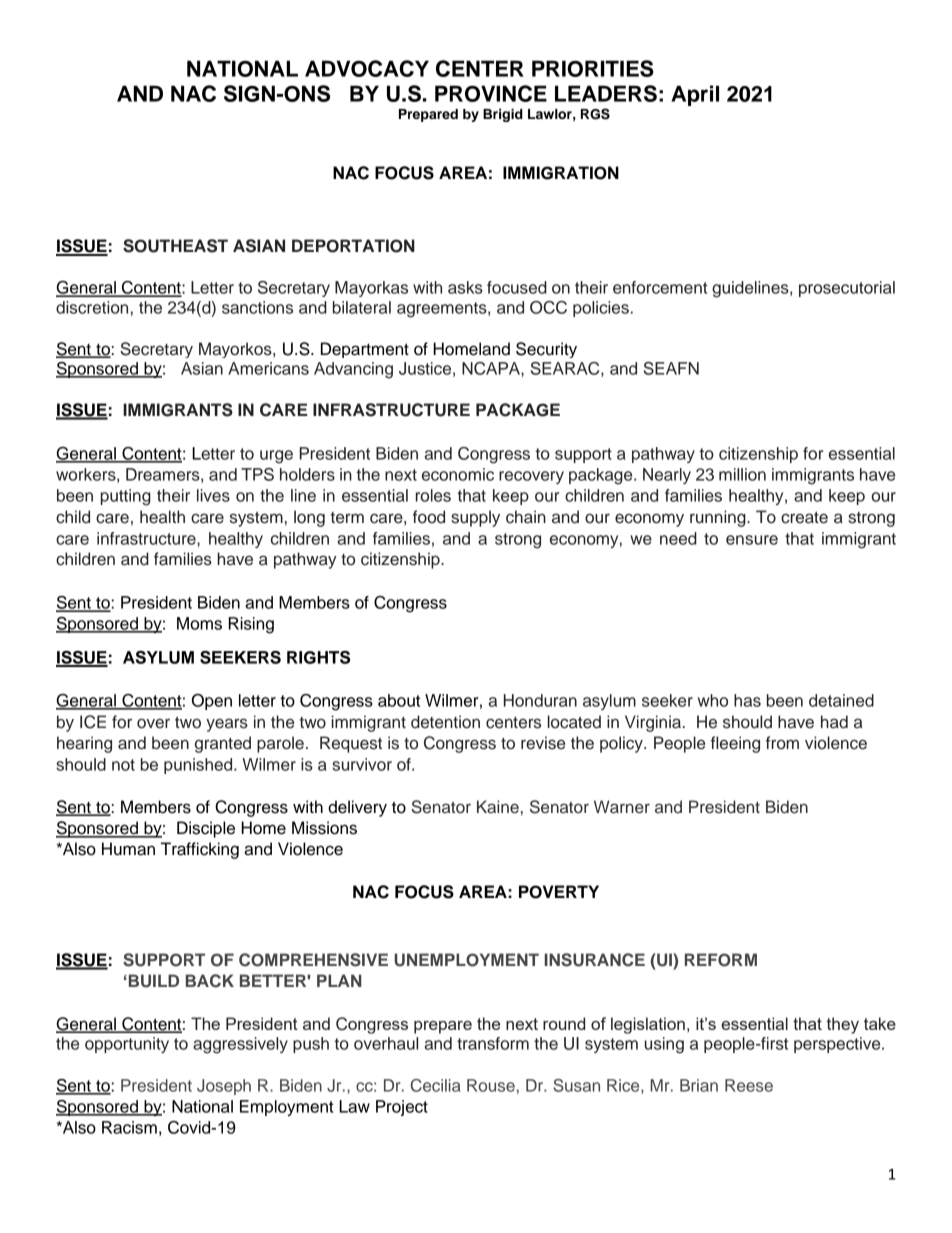  Describe the element at coordinates (199, 623) in the screenshot. I see `Moms` at that location.
